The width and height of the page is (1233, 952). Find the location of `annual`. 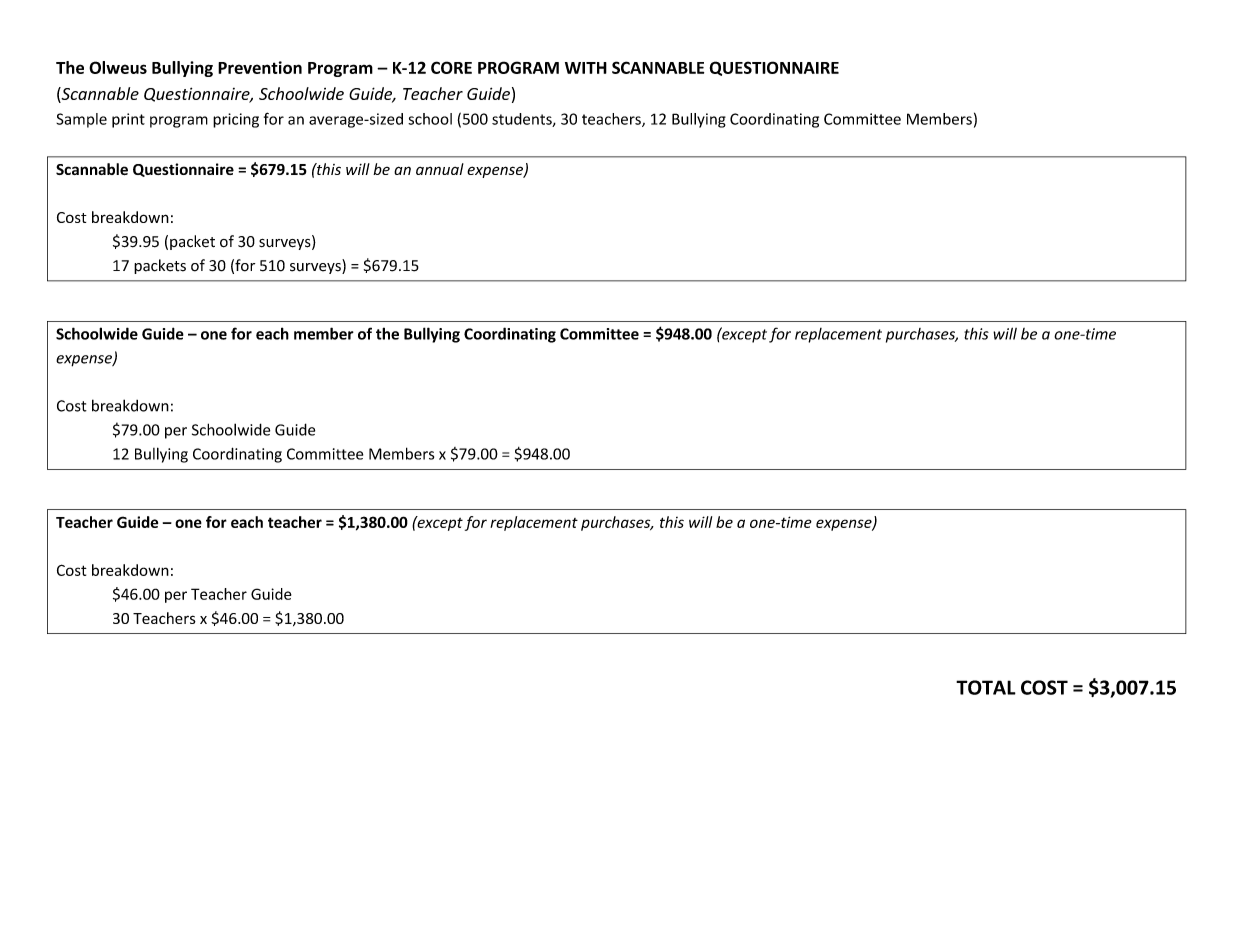

annual is located at coordinates (440, 169).
